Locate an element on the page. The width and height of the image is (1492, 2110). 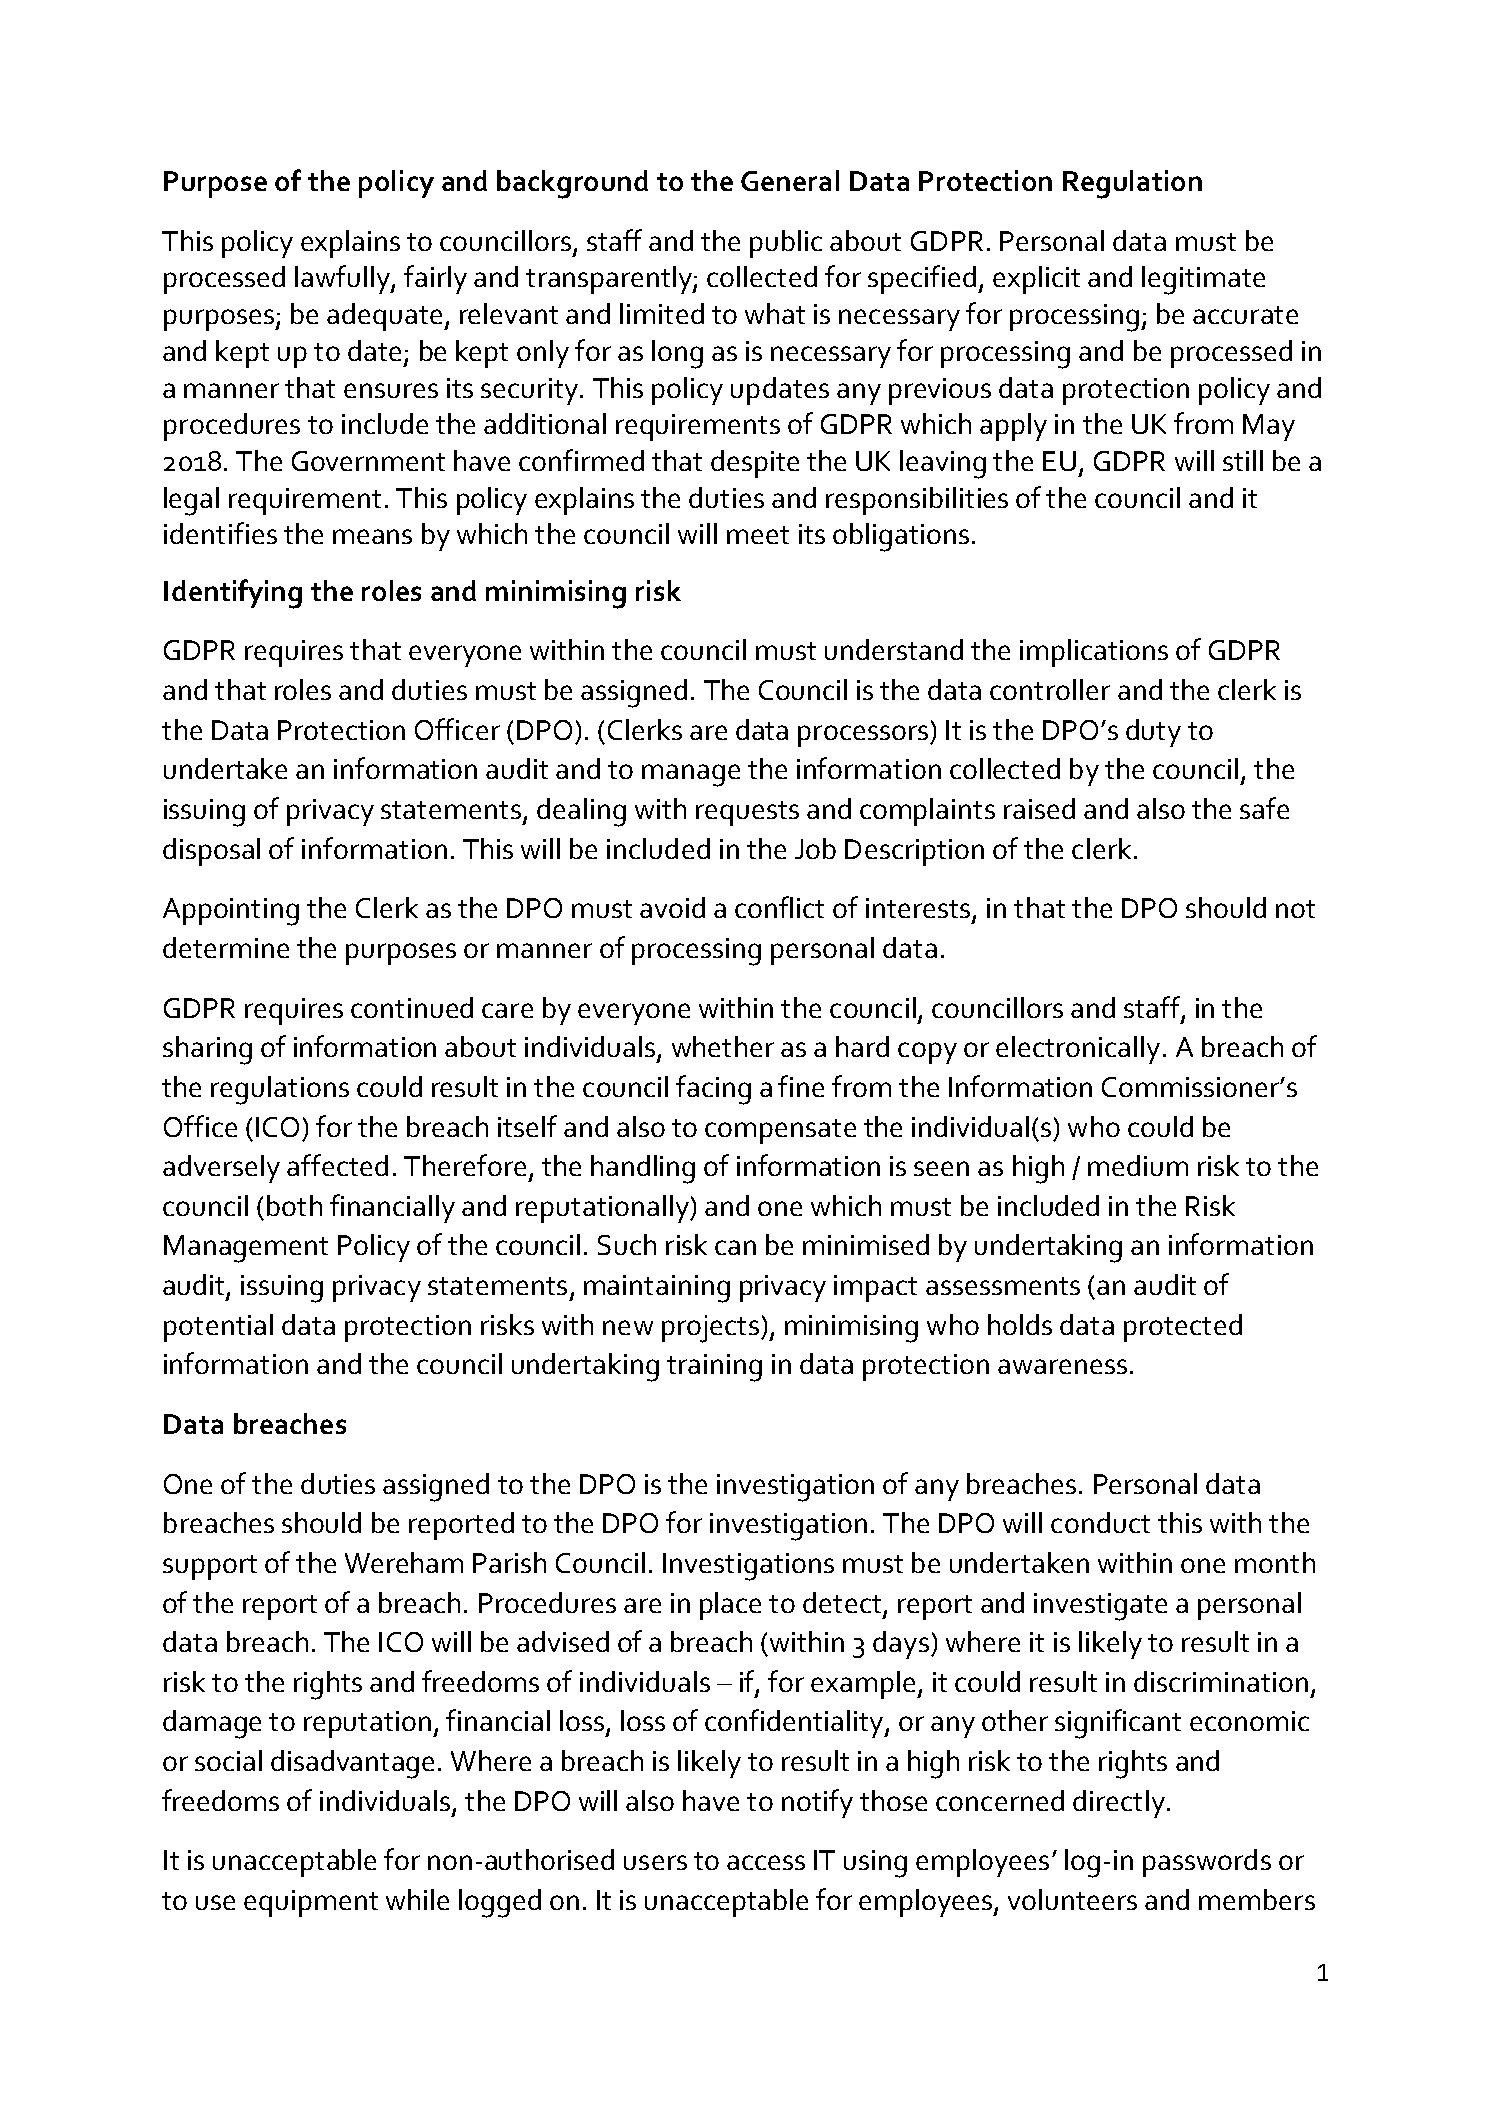
equipment is located at coordinates (311, 1903).
